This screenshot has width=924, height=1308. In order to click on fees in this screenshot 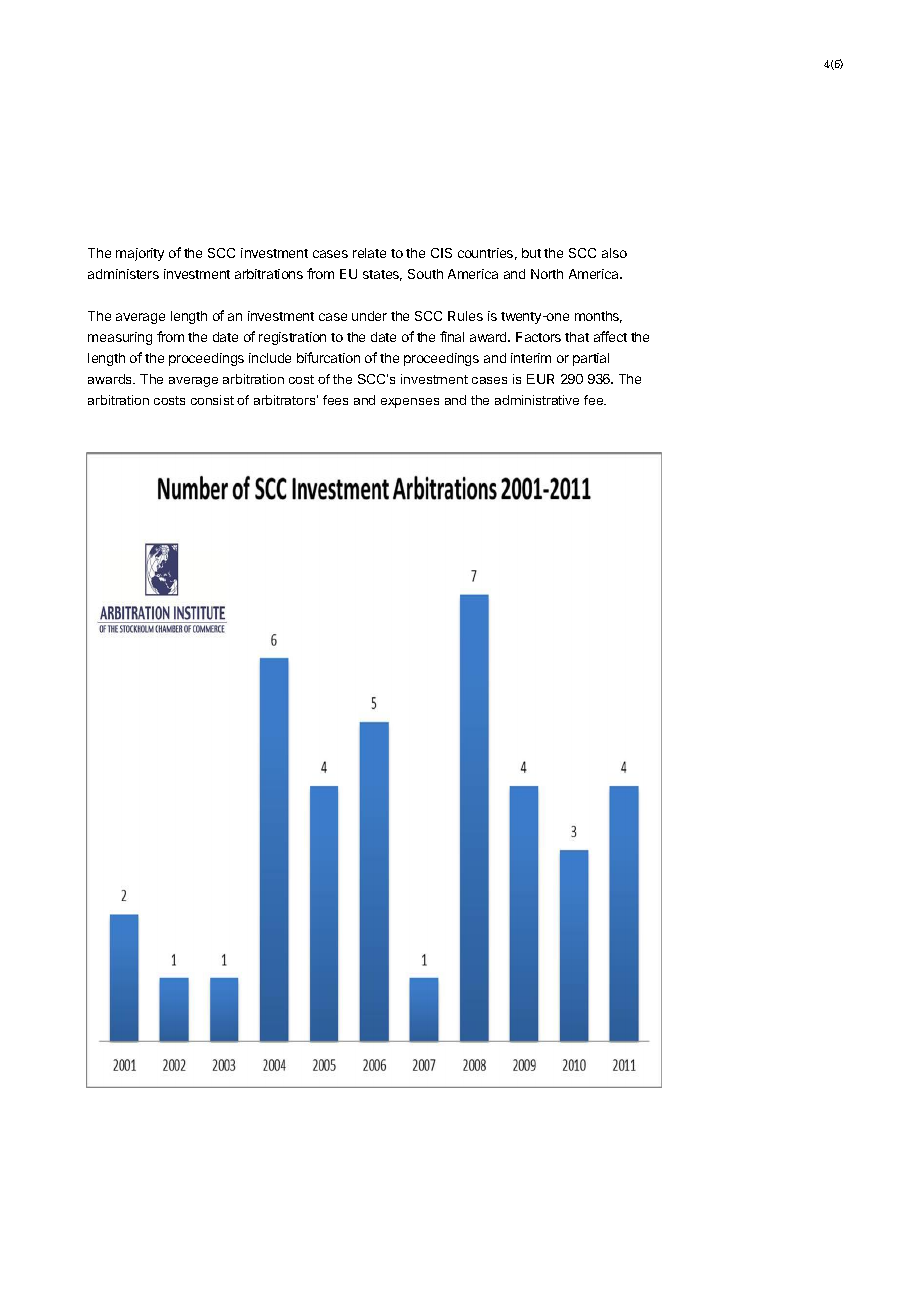, I will do `click(335, 400)`.
